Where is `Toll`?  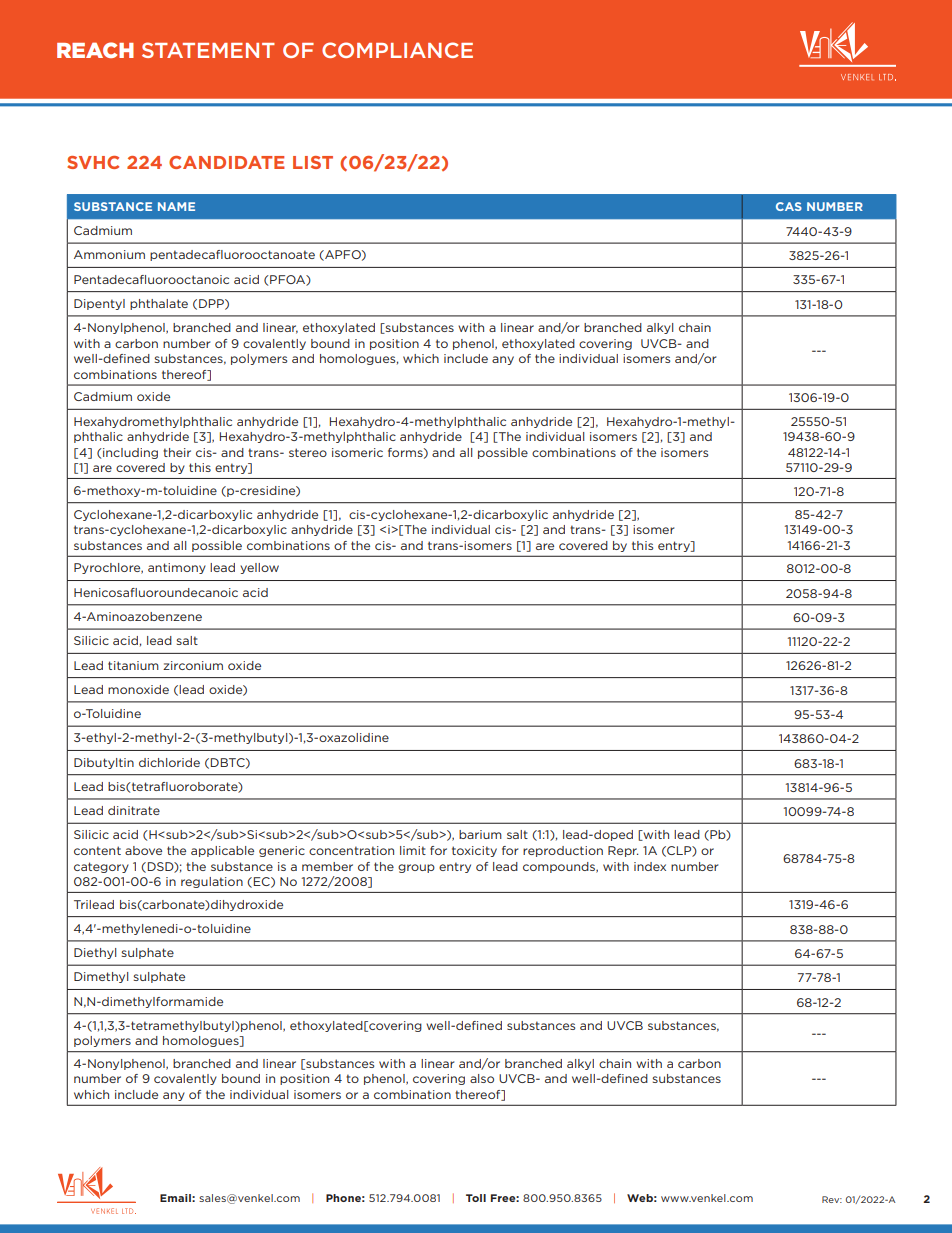 Toll is located at coordinates (476, 1198).
